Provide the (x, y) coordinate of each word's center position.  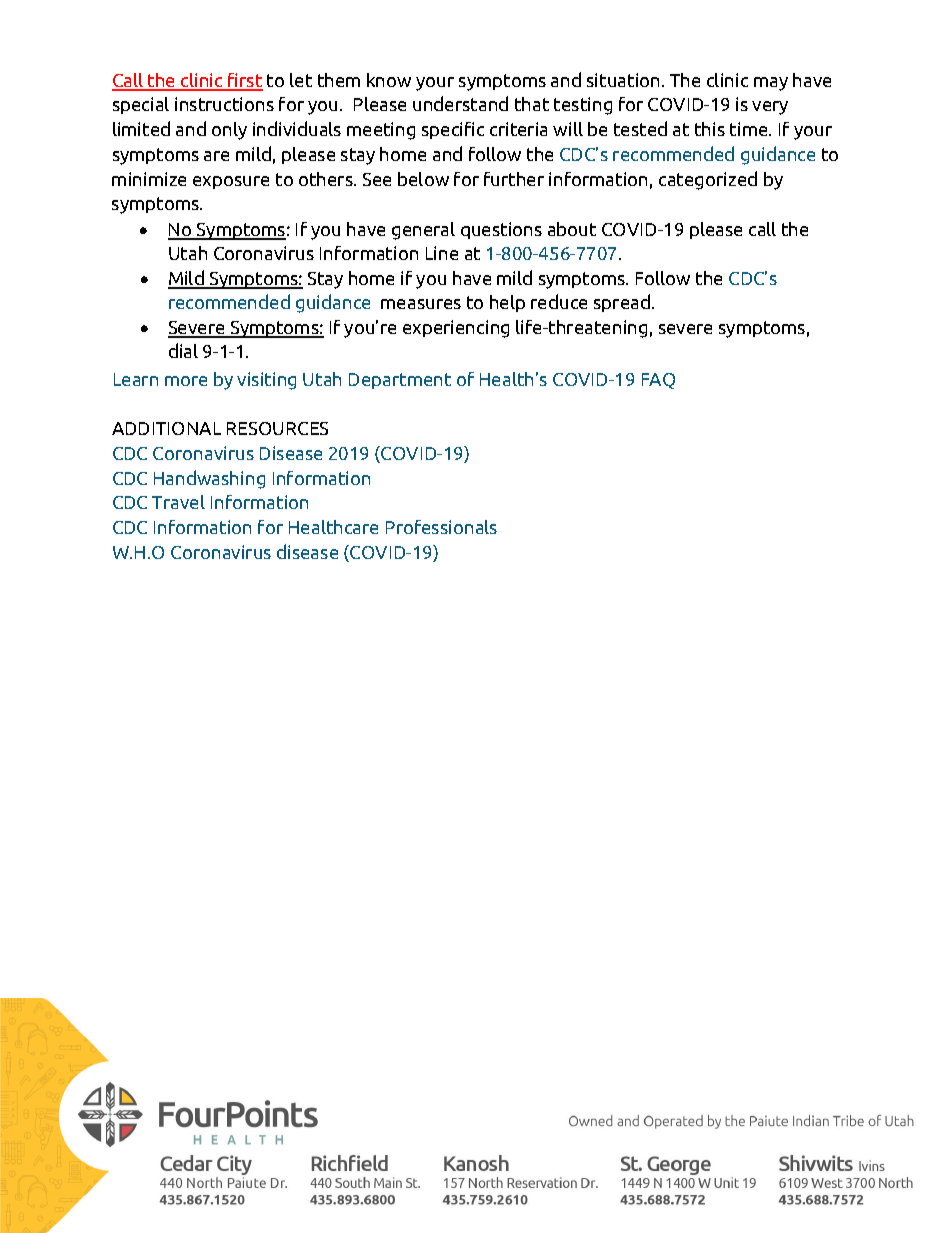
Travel (178, 502)
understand (460, 103)
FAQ (658, 381)
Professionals (441, 527)
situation (625, 80)
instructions (224, 104)
